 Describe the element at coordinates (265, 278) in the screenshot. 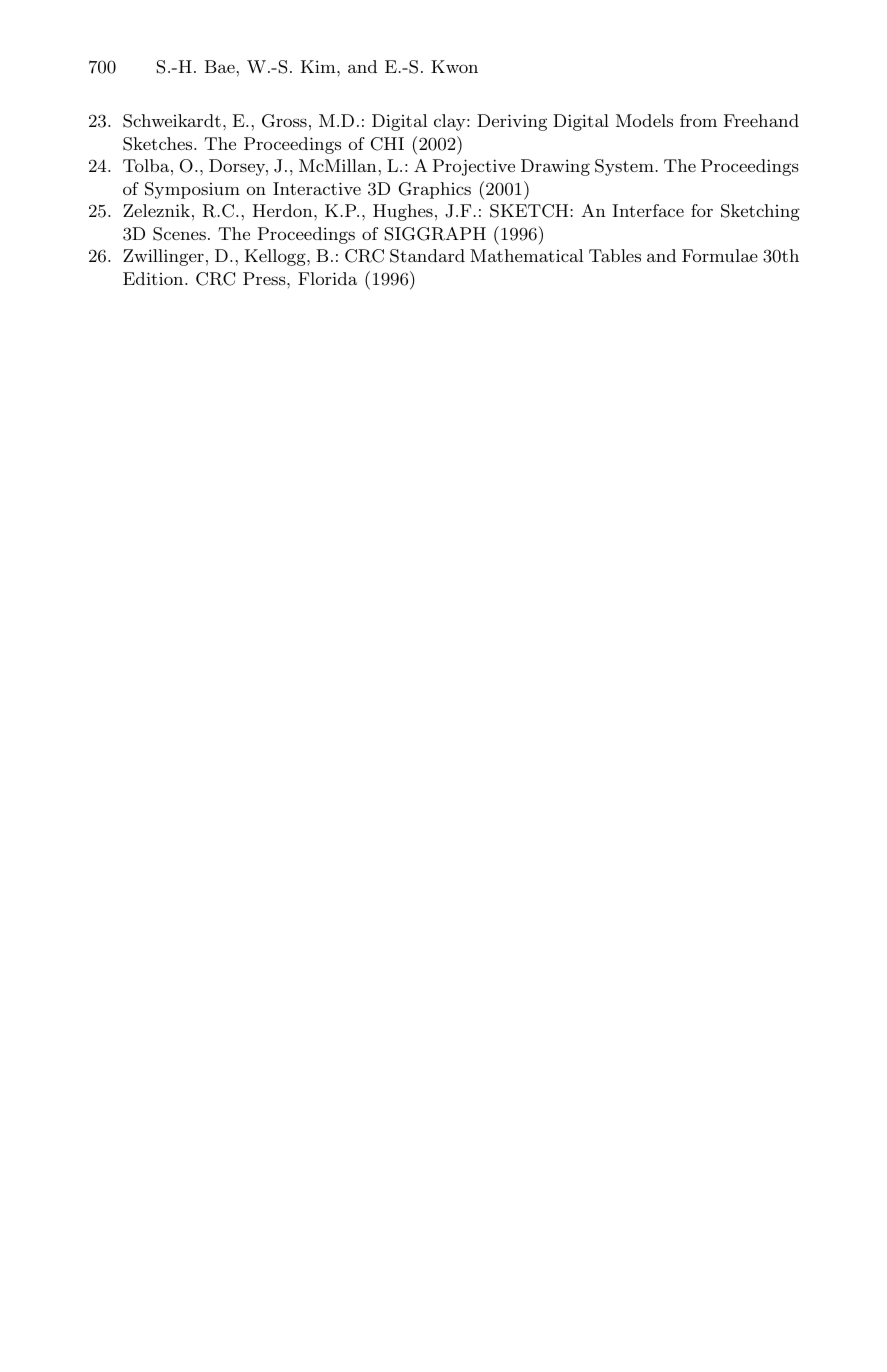

I see `Press` at that location.
